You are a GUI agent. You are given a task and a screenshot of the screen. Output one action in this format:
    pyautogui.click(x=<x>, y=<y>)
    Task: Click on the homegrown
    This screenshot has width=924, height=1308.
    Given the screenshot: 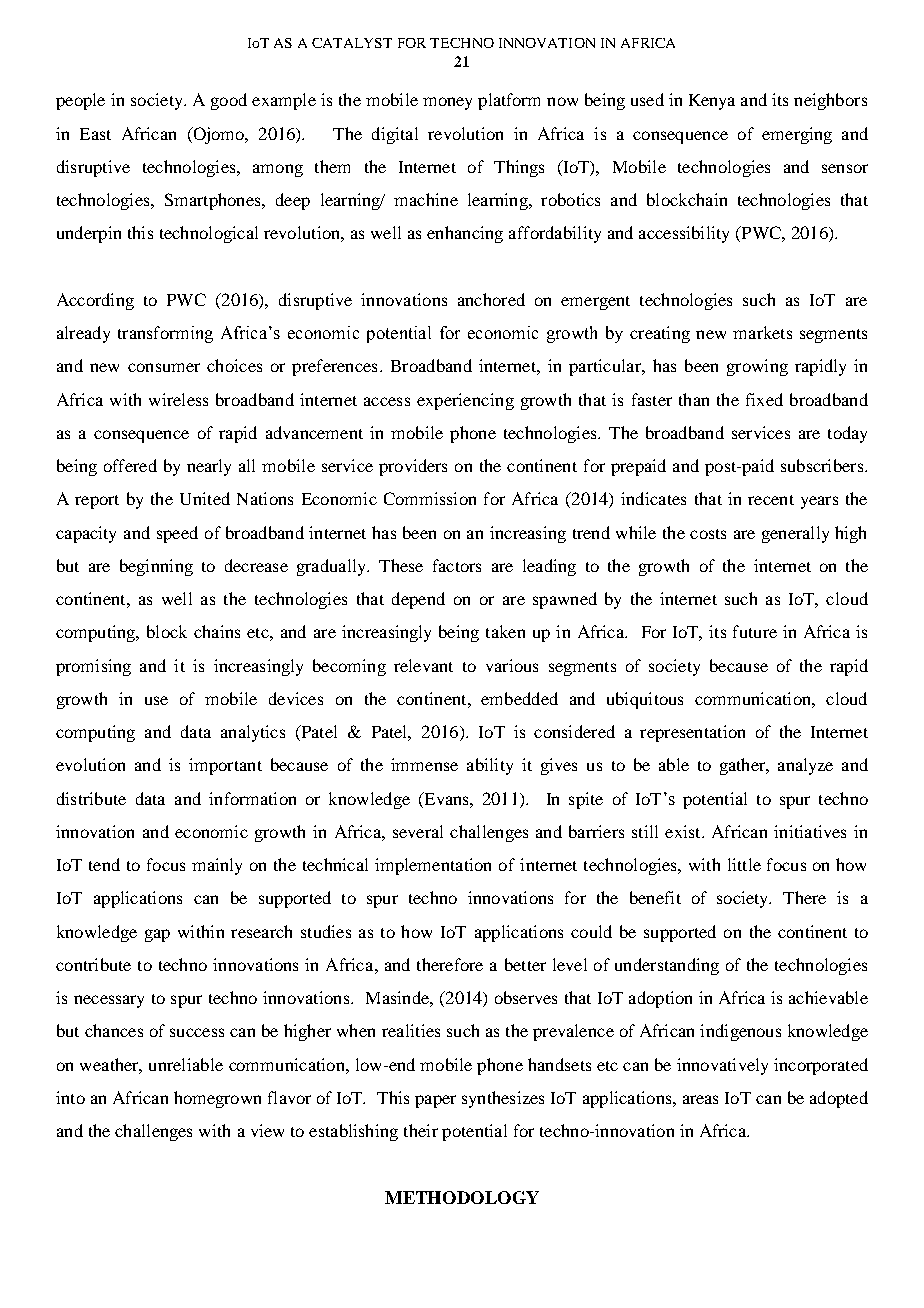 What is the action you would take?
    pyautogui.click(x=217, y=1099)
